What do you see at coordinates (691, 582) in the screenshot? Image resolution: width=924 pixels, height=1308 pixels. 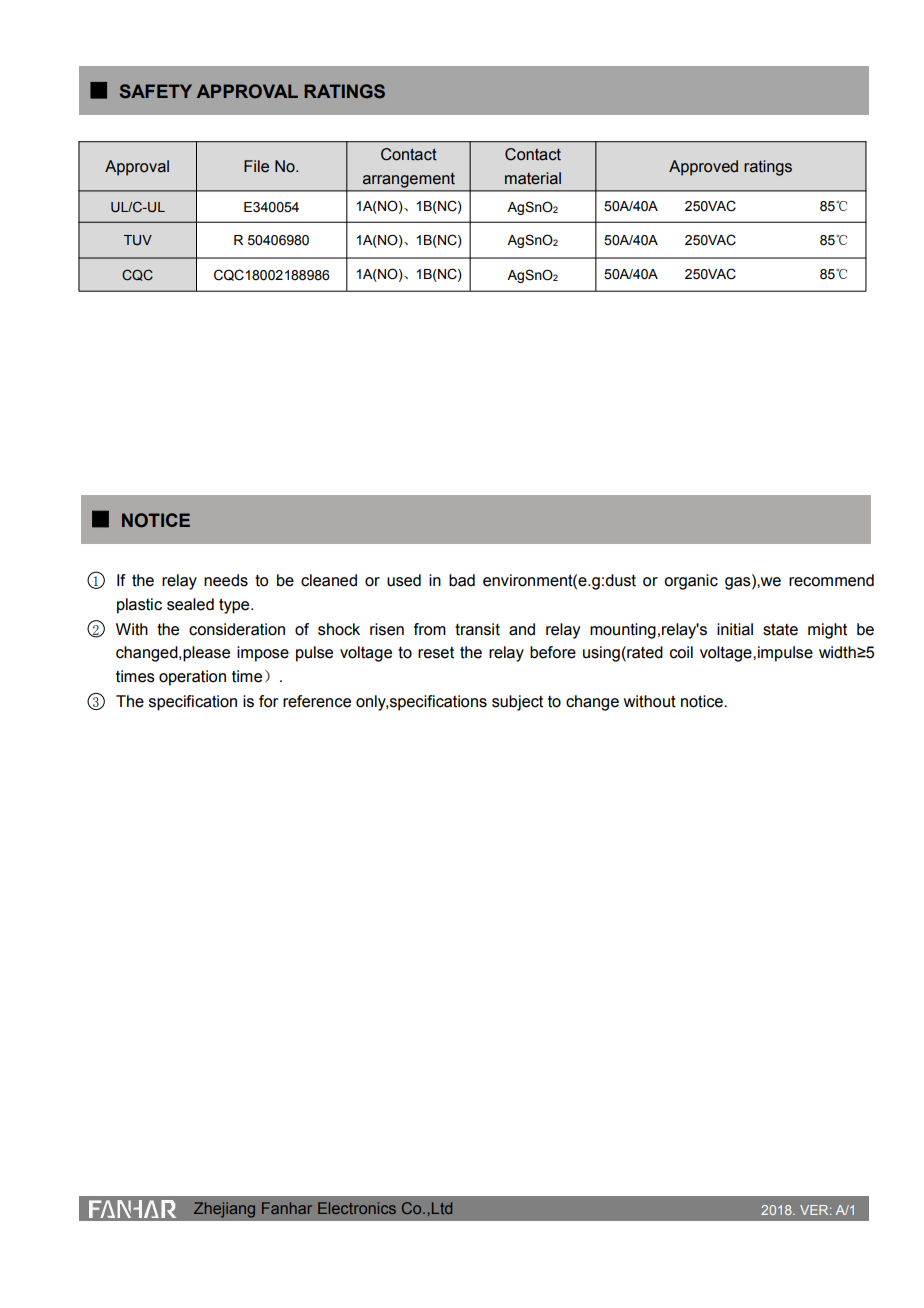 I see `organic` at bounding box center [691, 582].
